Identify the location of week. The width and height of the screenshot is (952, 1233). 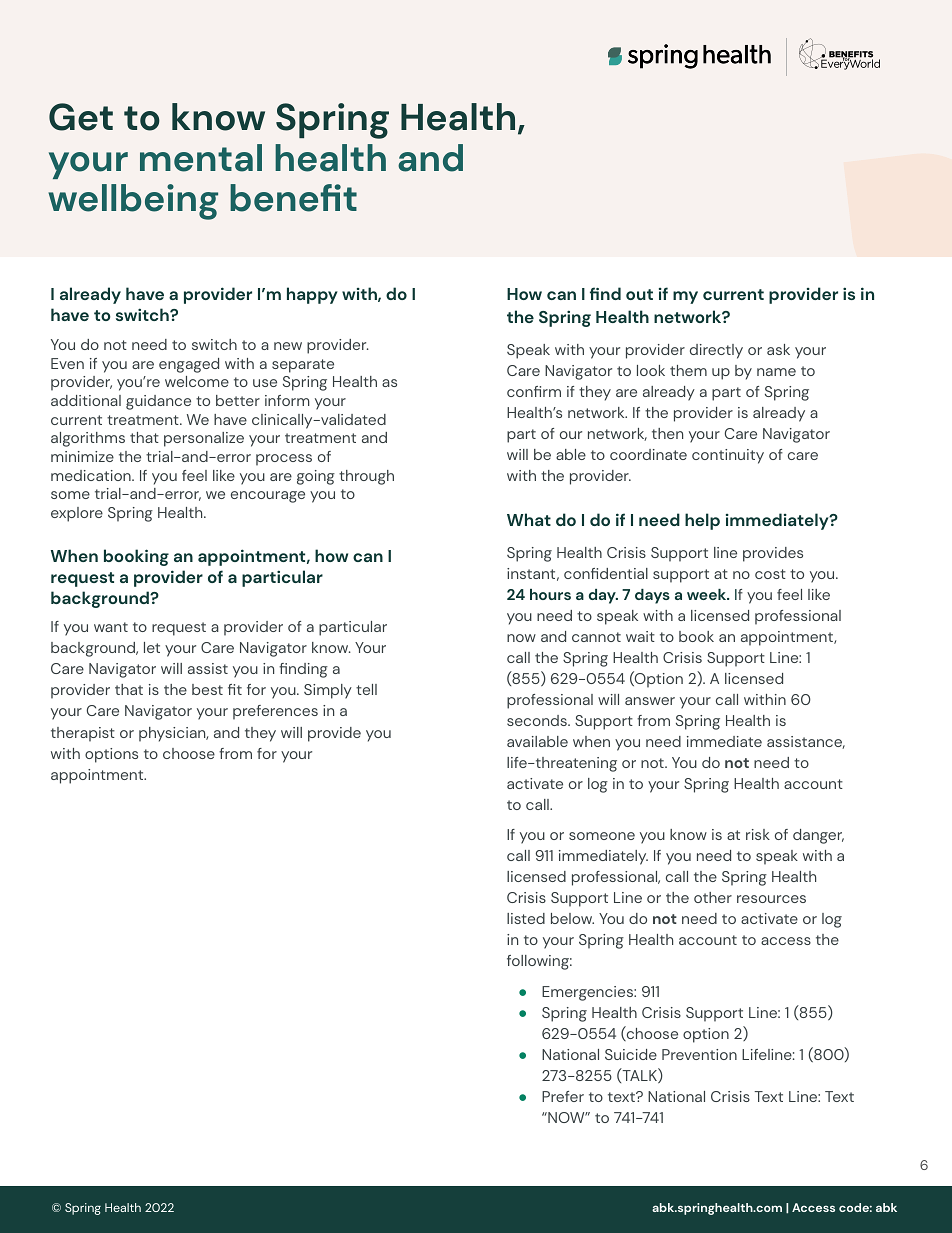
(708, 594).
